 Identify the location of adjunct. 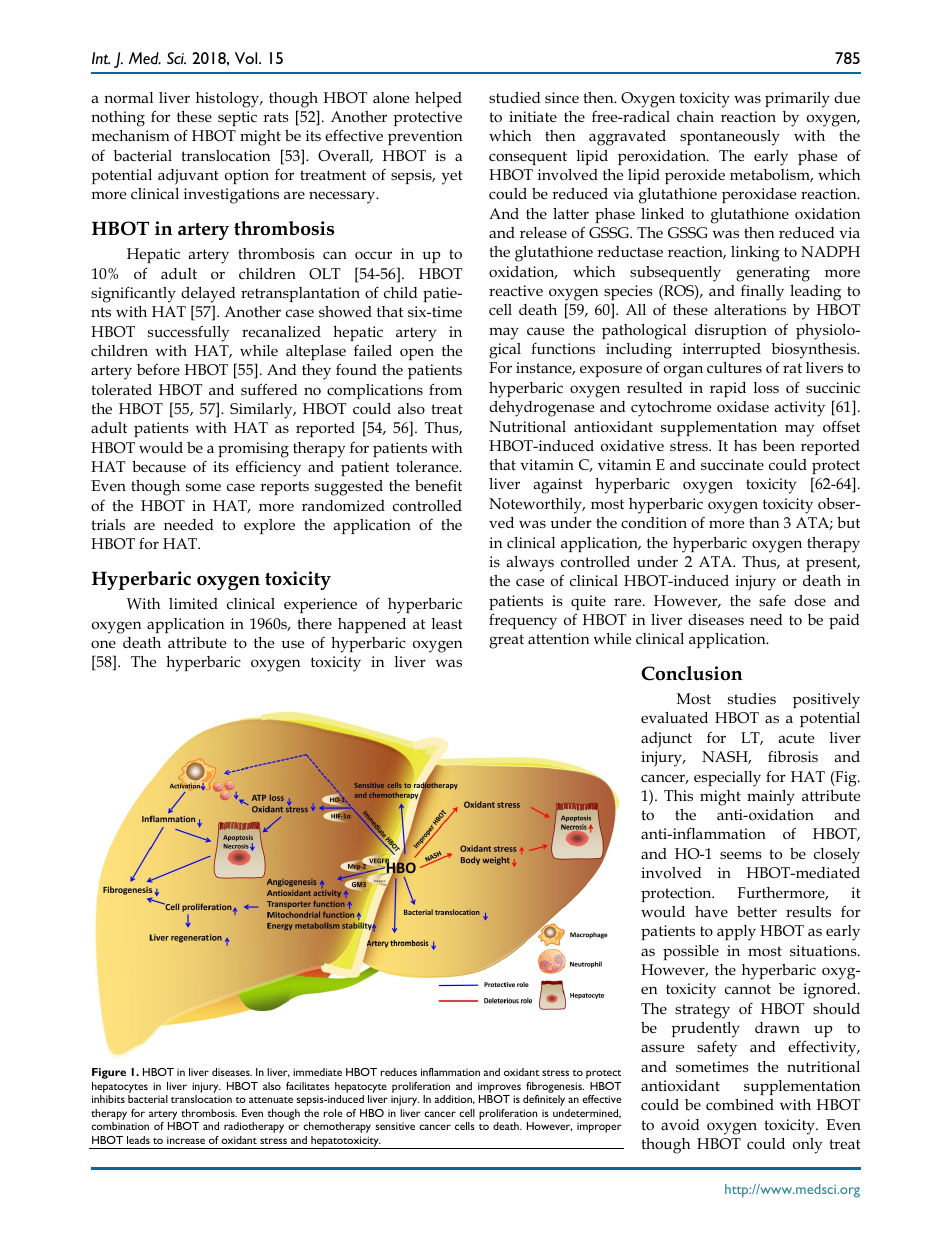
(666, 740).
